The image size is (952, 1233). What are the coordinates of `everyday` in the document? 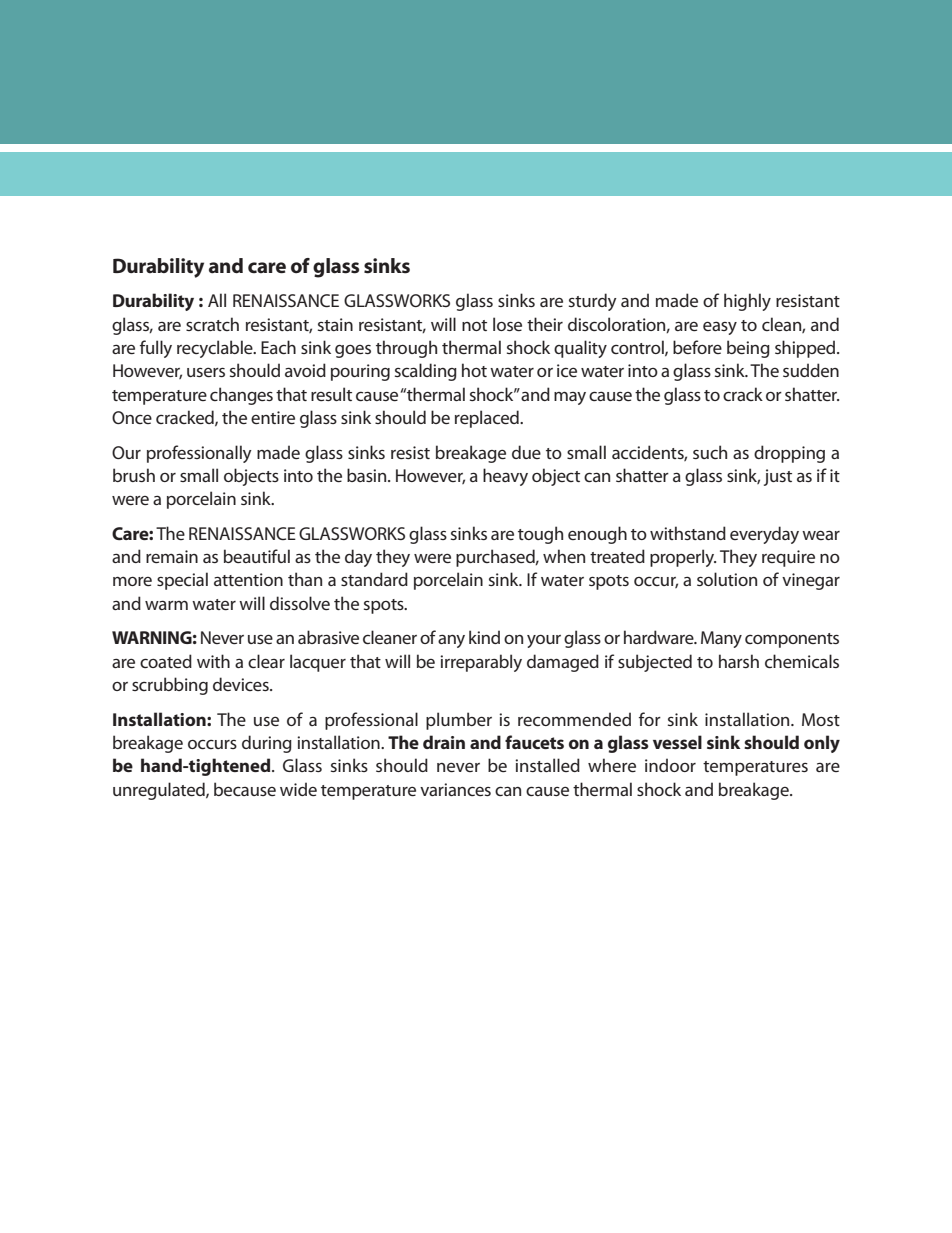 It's located at (764, 535).
